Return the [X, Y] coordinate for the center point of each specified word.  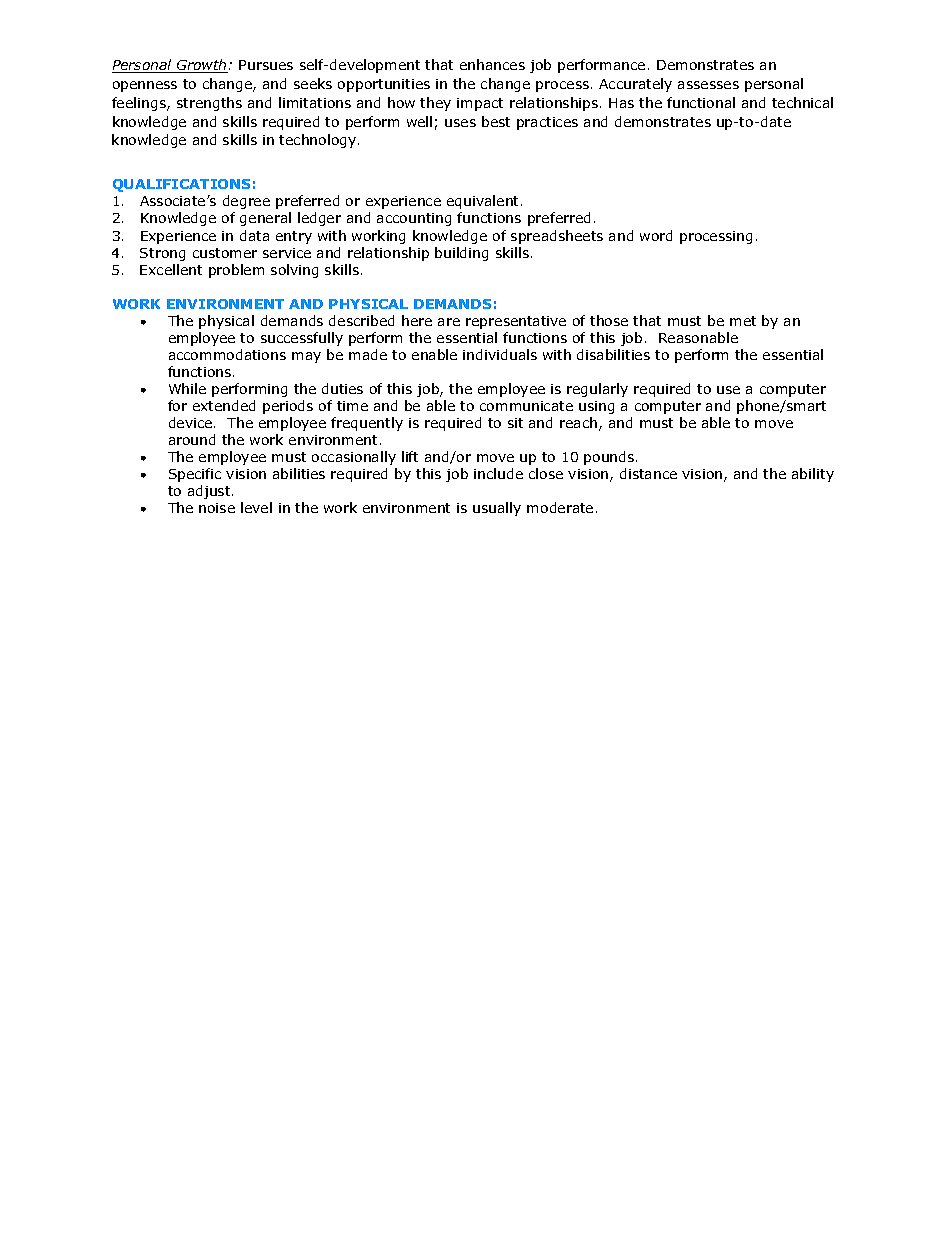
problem [236, 271]
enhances [492, 64]
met [743, 321]
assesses [708, 85]
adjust [210, 492]
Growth [201, 66]
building [461, 254]
